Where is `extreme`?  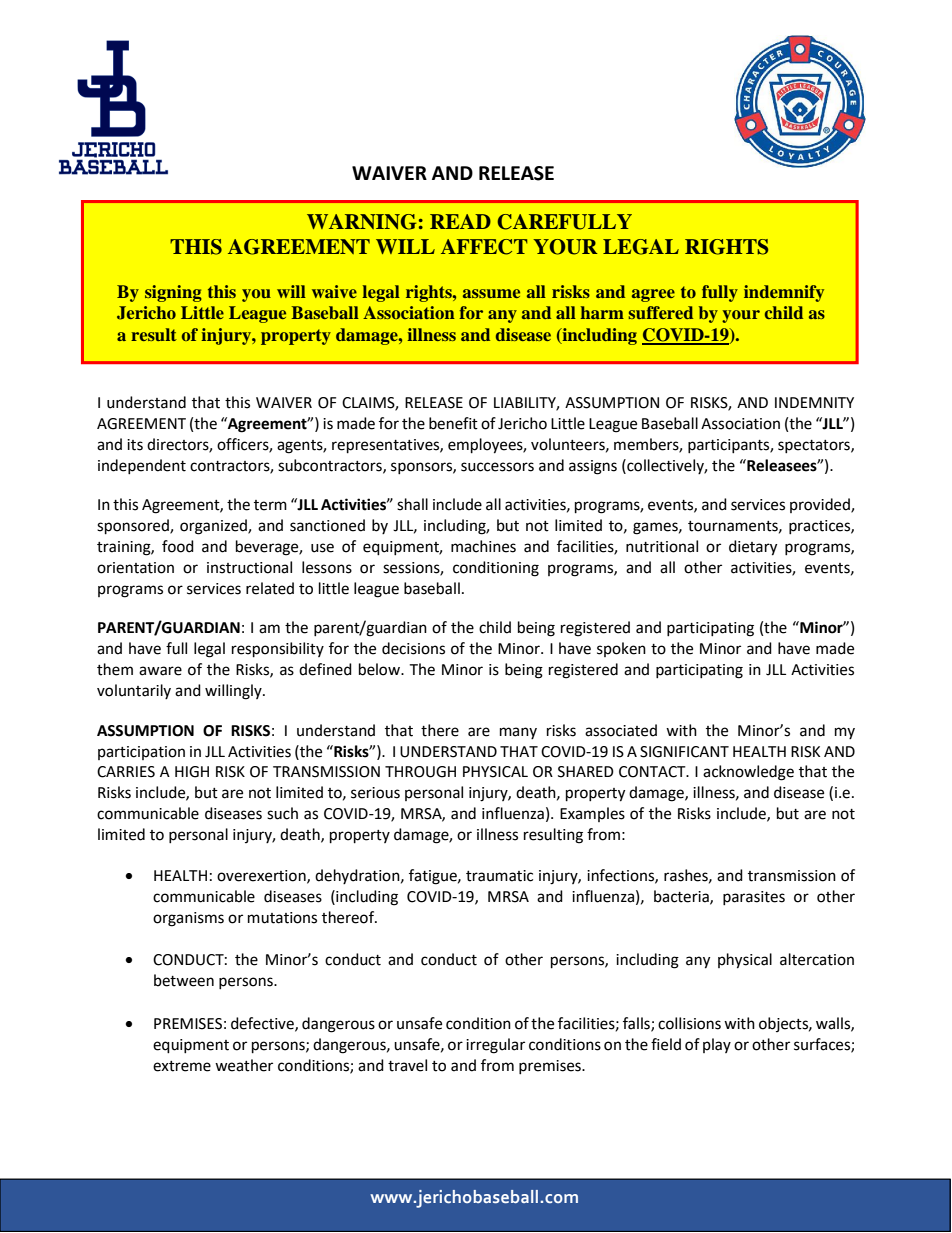
extreme is located at coordinates (182, 1066).
